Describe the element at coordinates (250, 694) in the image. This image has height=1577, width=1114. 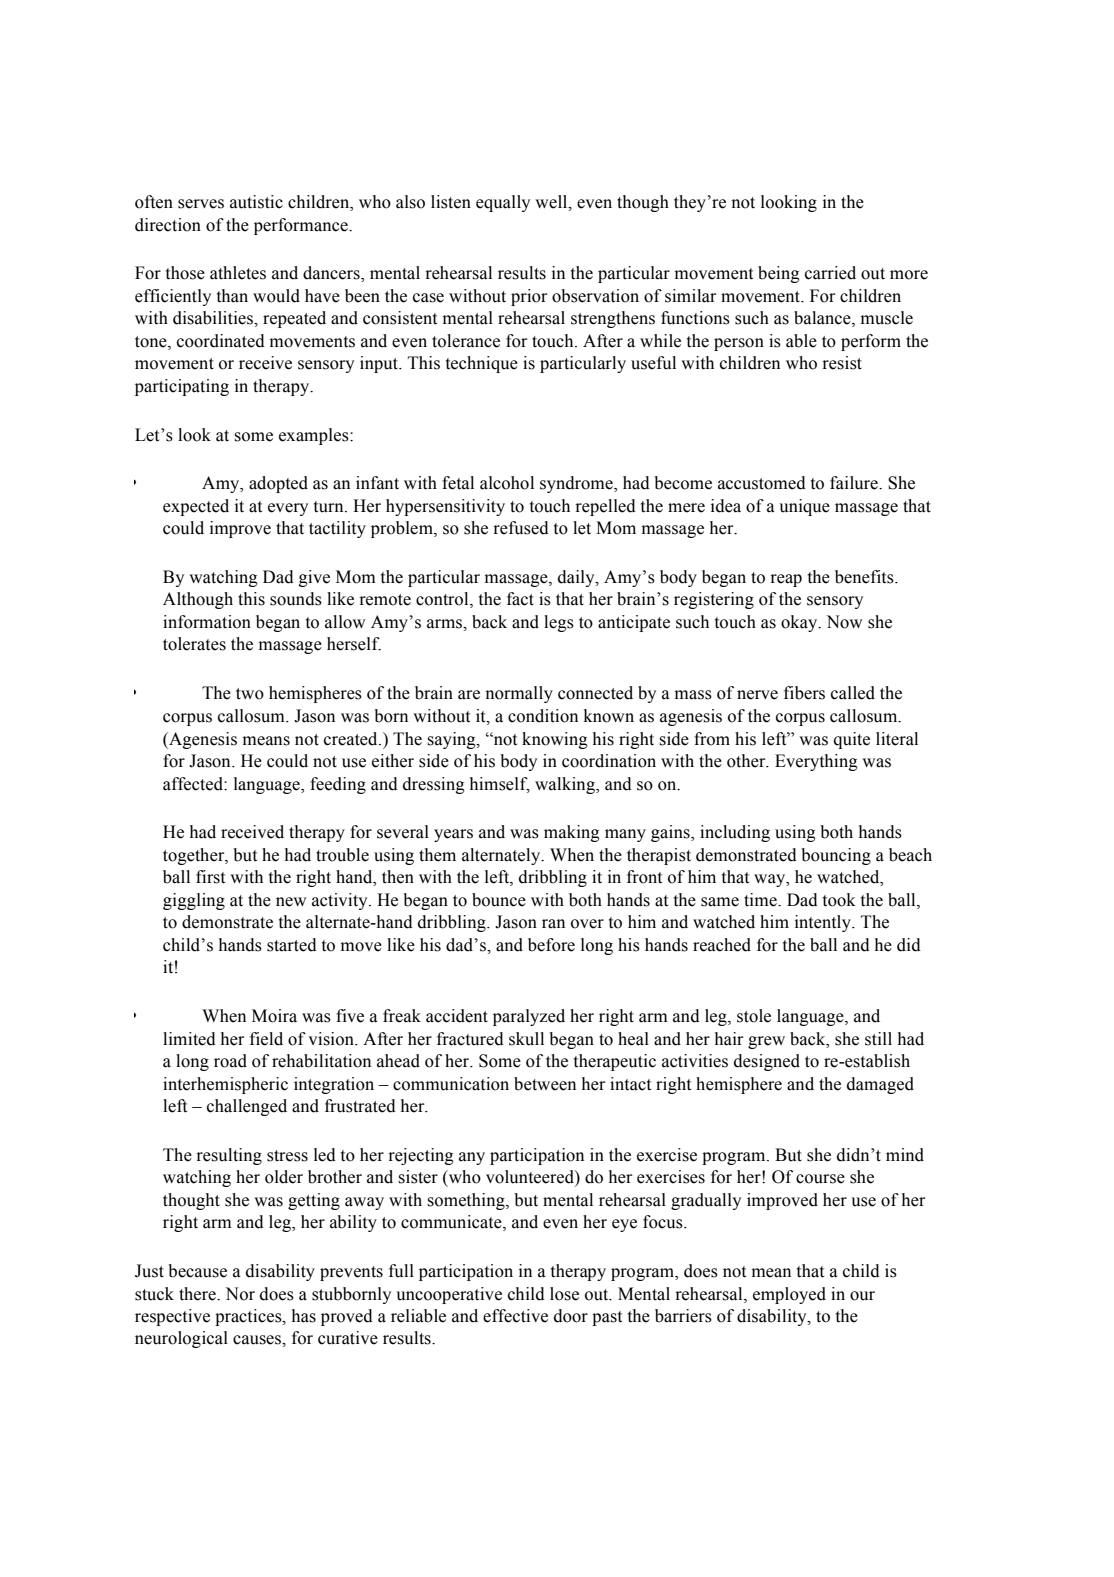
I see `two` at that location.
